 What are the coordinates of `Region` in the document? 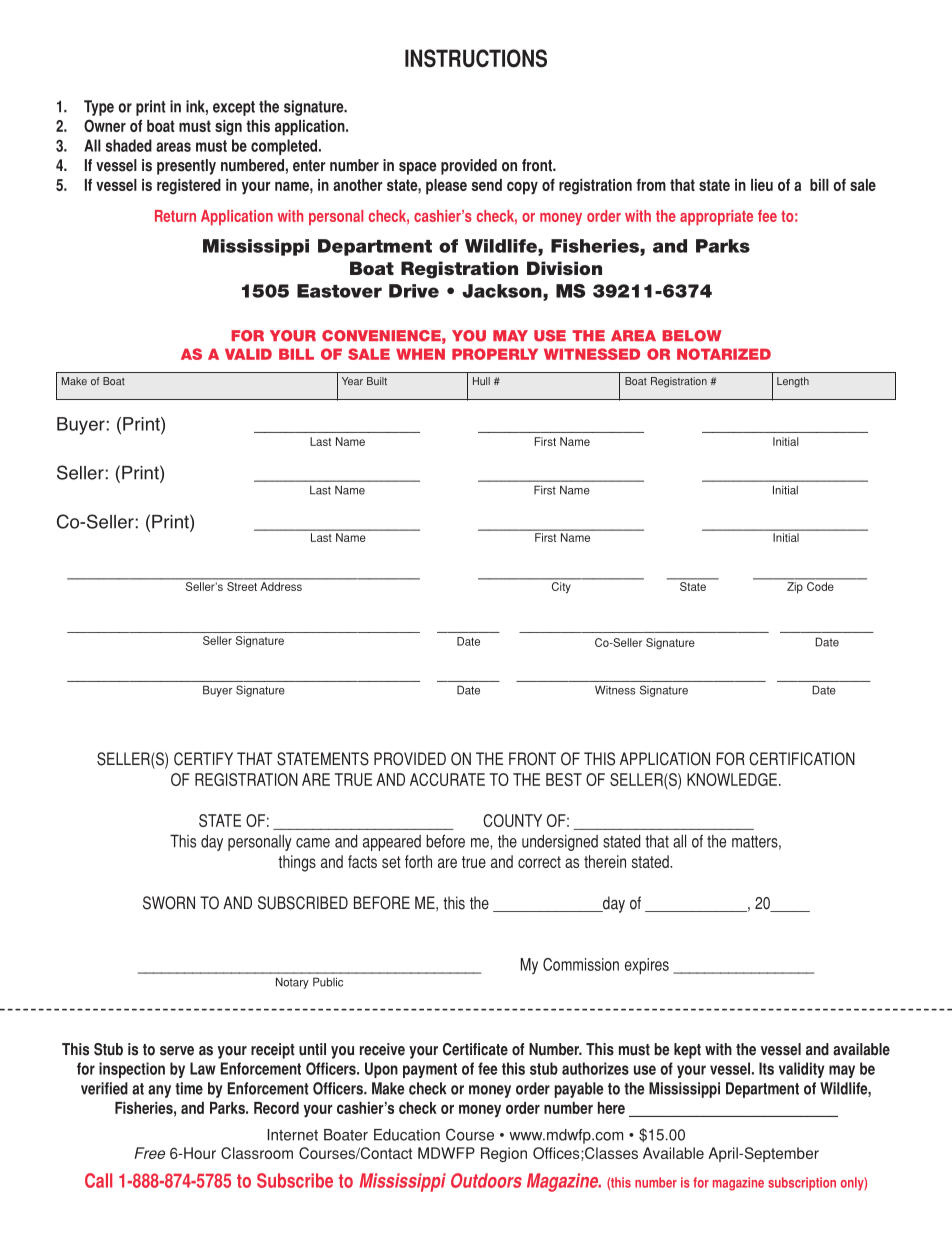 It's located at (504, 1154).
